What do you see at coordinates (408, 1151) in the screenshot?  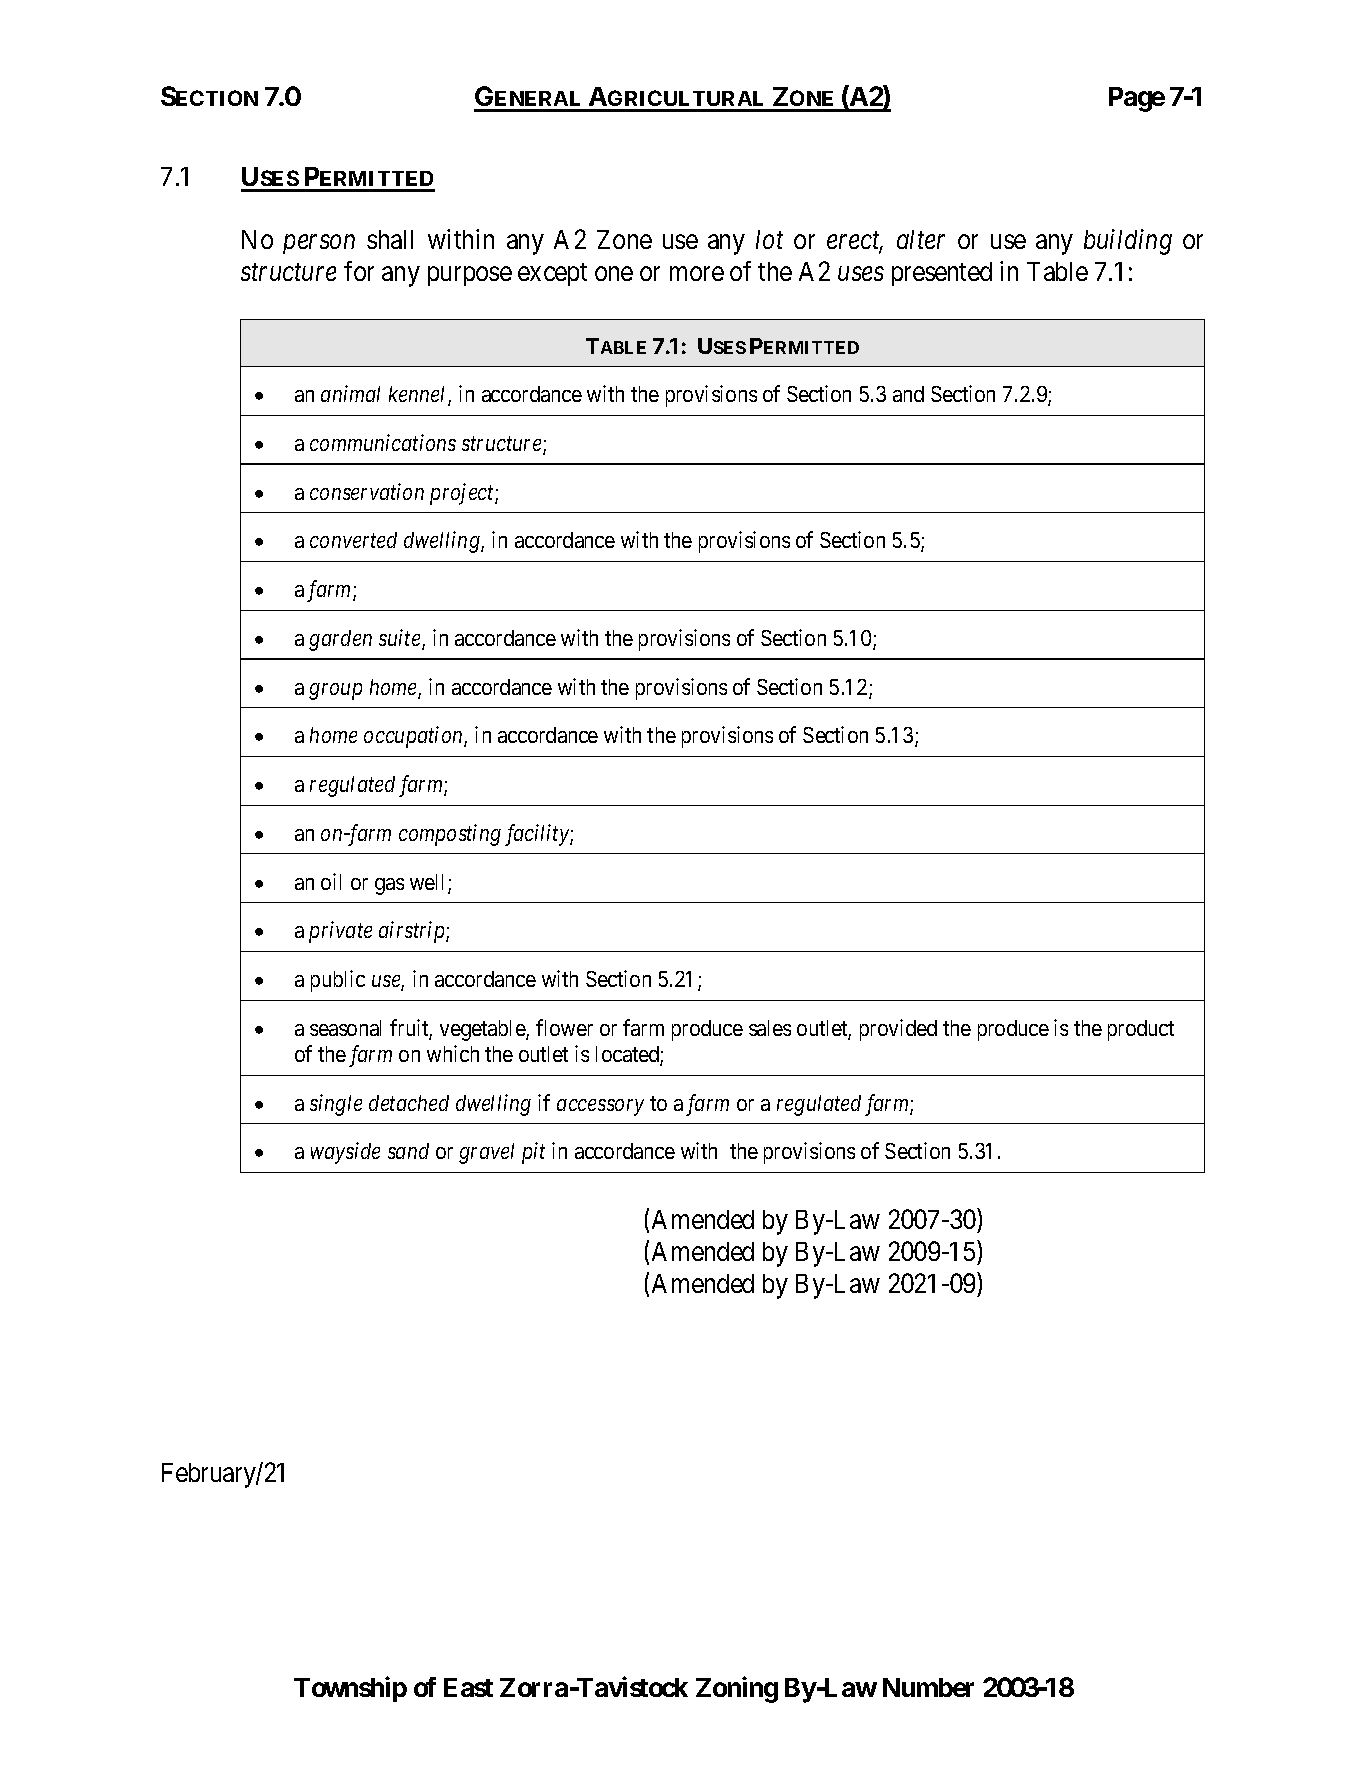 I see `sand` at bounding box center [408, 1151].
